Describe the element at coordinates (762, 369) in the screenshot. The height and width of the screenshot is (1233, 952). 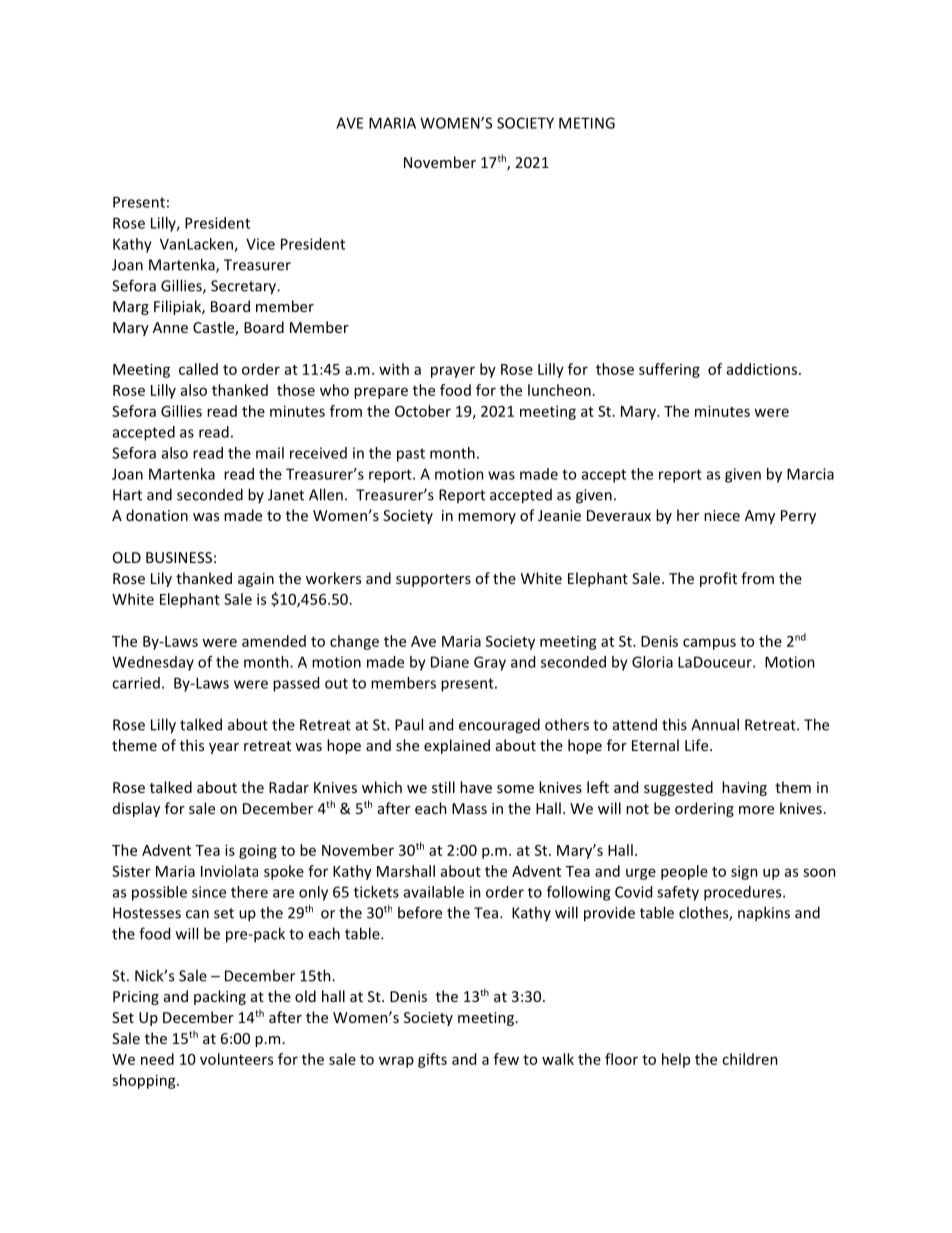
I see `addictions` at that location.
